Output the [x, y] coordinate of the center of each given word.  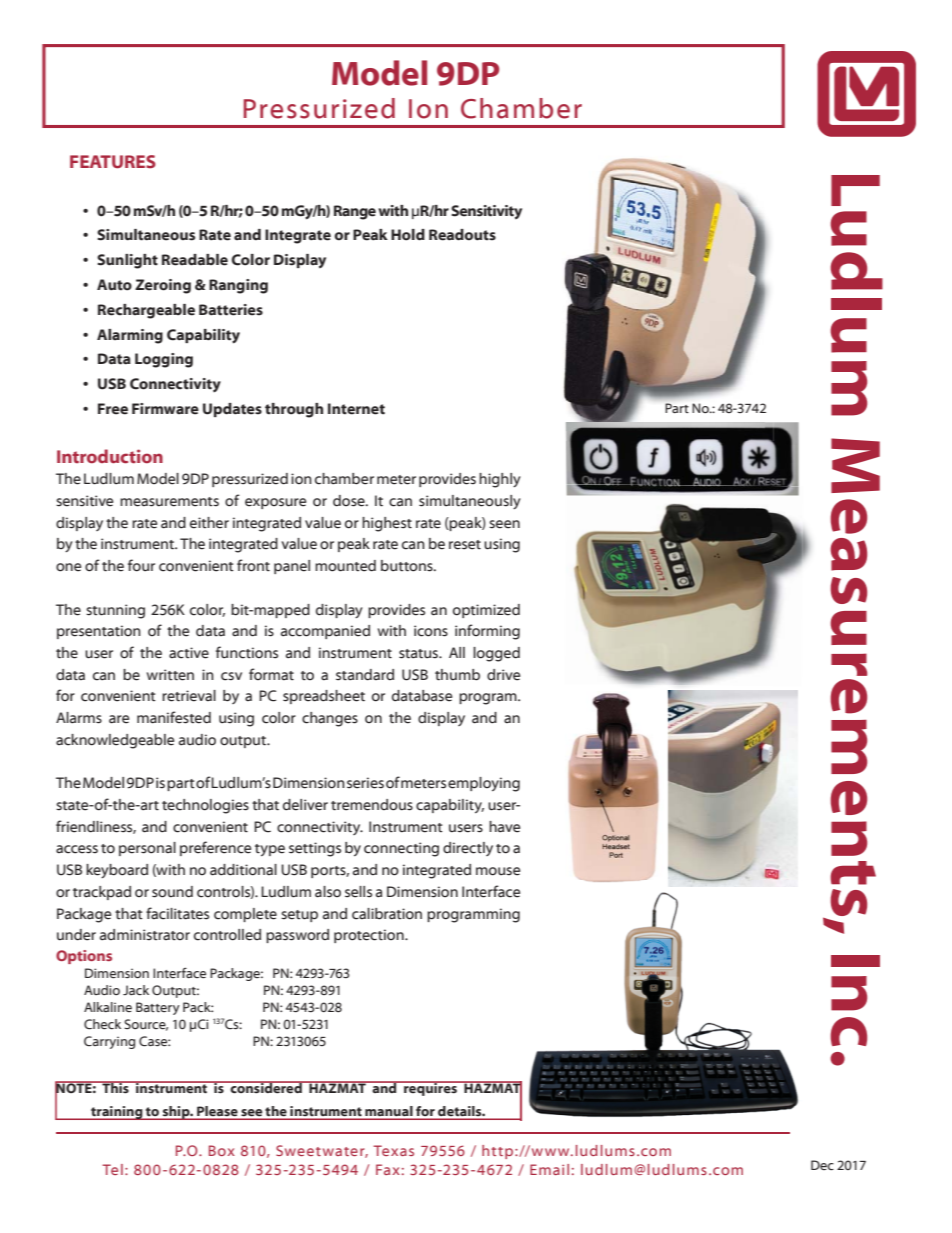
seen [504, 524]
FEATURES [113, 162]
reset [465, 545]
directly [468, 849]
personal [147, 849]
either [209, 523]
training [117, 1113]
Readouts [462, 235]
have [504, 827]
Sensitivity [486, 212]
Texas [393, 1150]
